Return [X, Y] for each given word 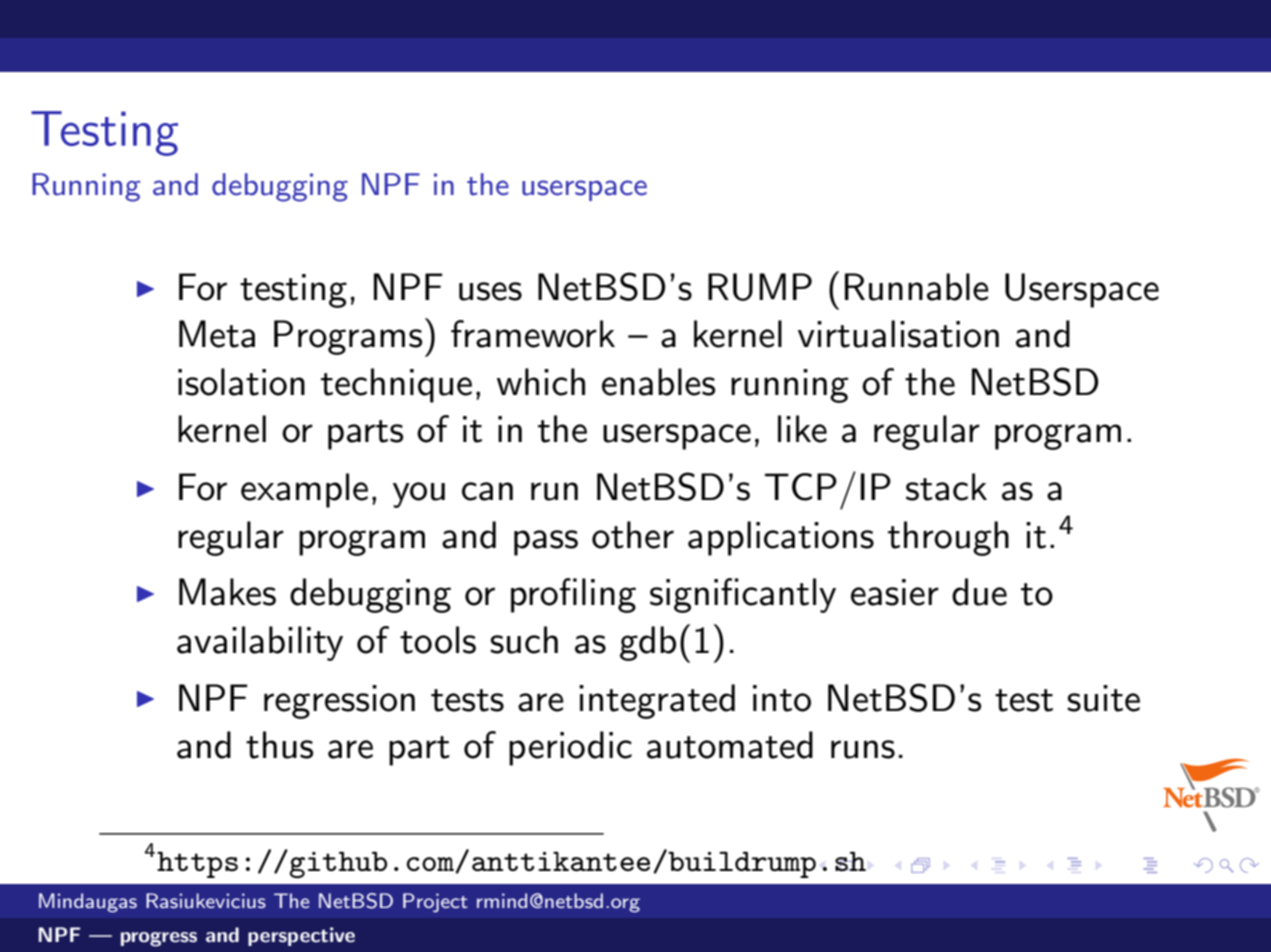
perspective [301, 936]
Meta [217, 334]
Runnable [917, 287]
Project [435, 902]
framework [533, 334]
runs [863, 749]
